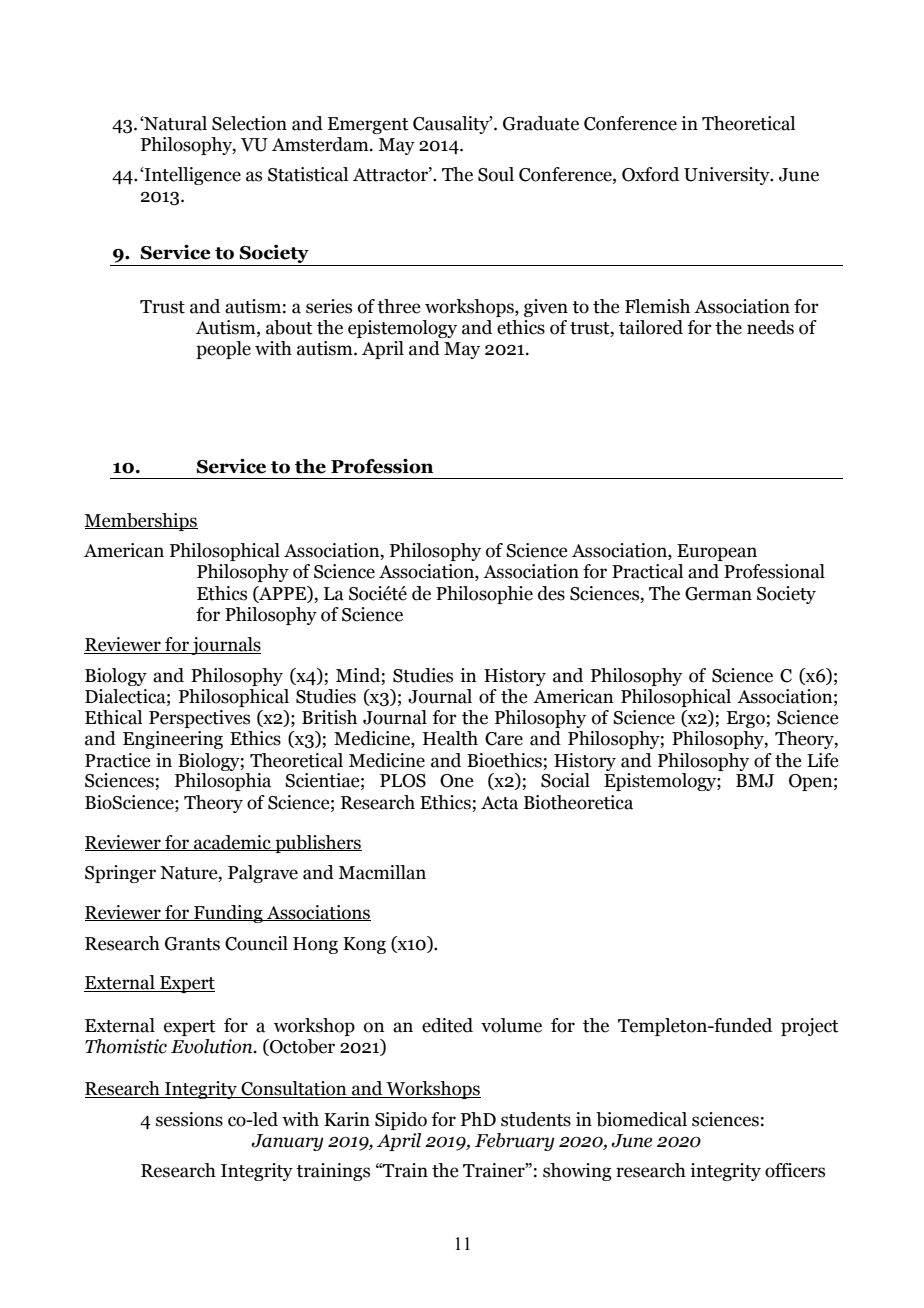  What do you see at coordinates (199, 719) in the document?
I see `Perspectives` at bounding box center [199, 719].
